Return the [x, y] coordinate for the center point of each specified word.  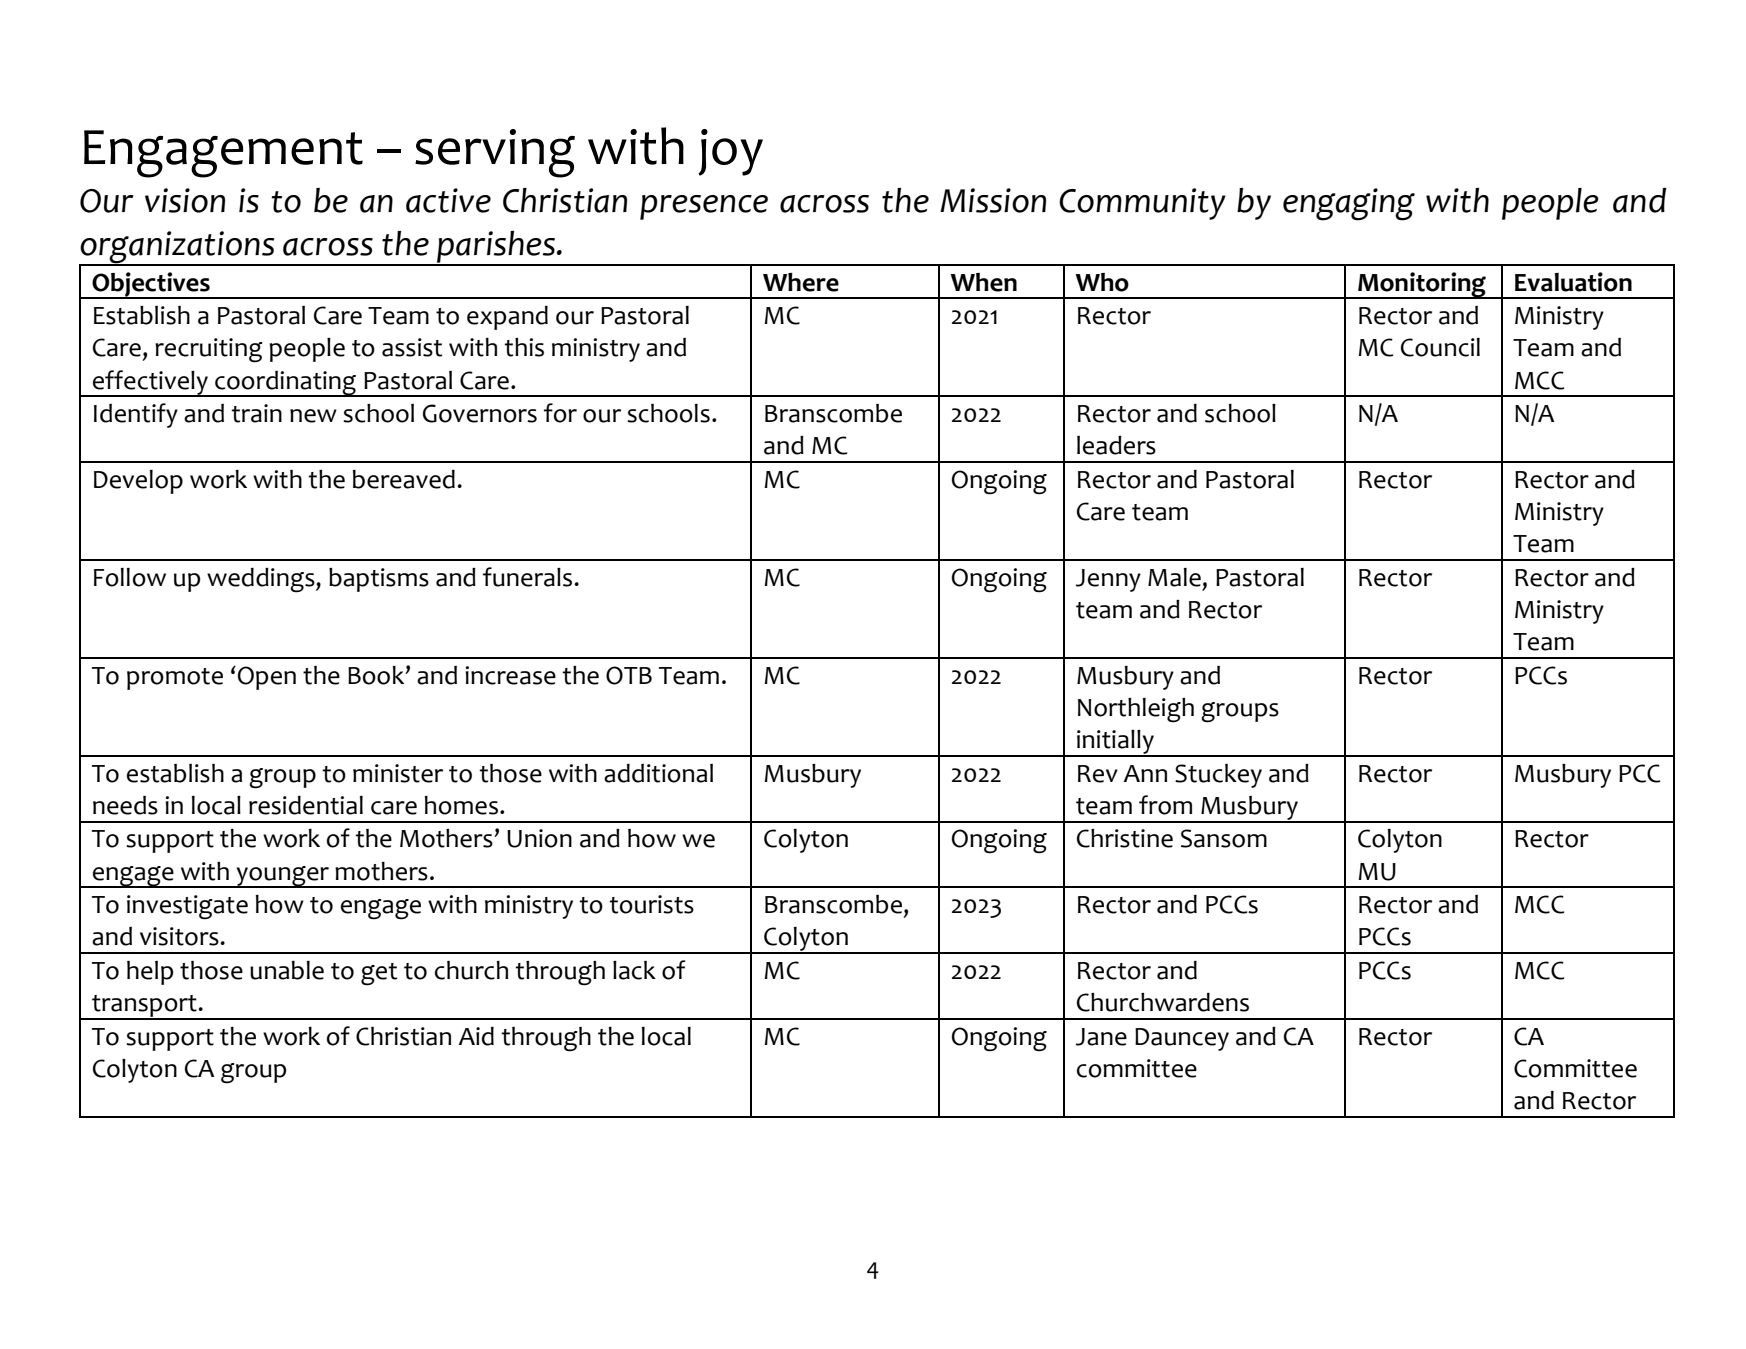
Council [1440, 347]
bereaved [404, 479]
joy [730, 152]
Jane [1101, 1037]
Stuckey [1218, 776]
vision [185, 200]
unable [287, 970]
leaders [1116, 445]
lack [634, 970]
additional [658, 773]
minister [398, 773]
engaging [1349, 204]
